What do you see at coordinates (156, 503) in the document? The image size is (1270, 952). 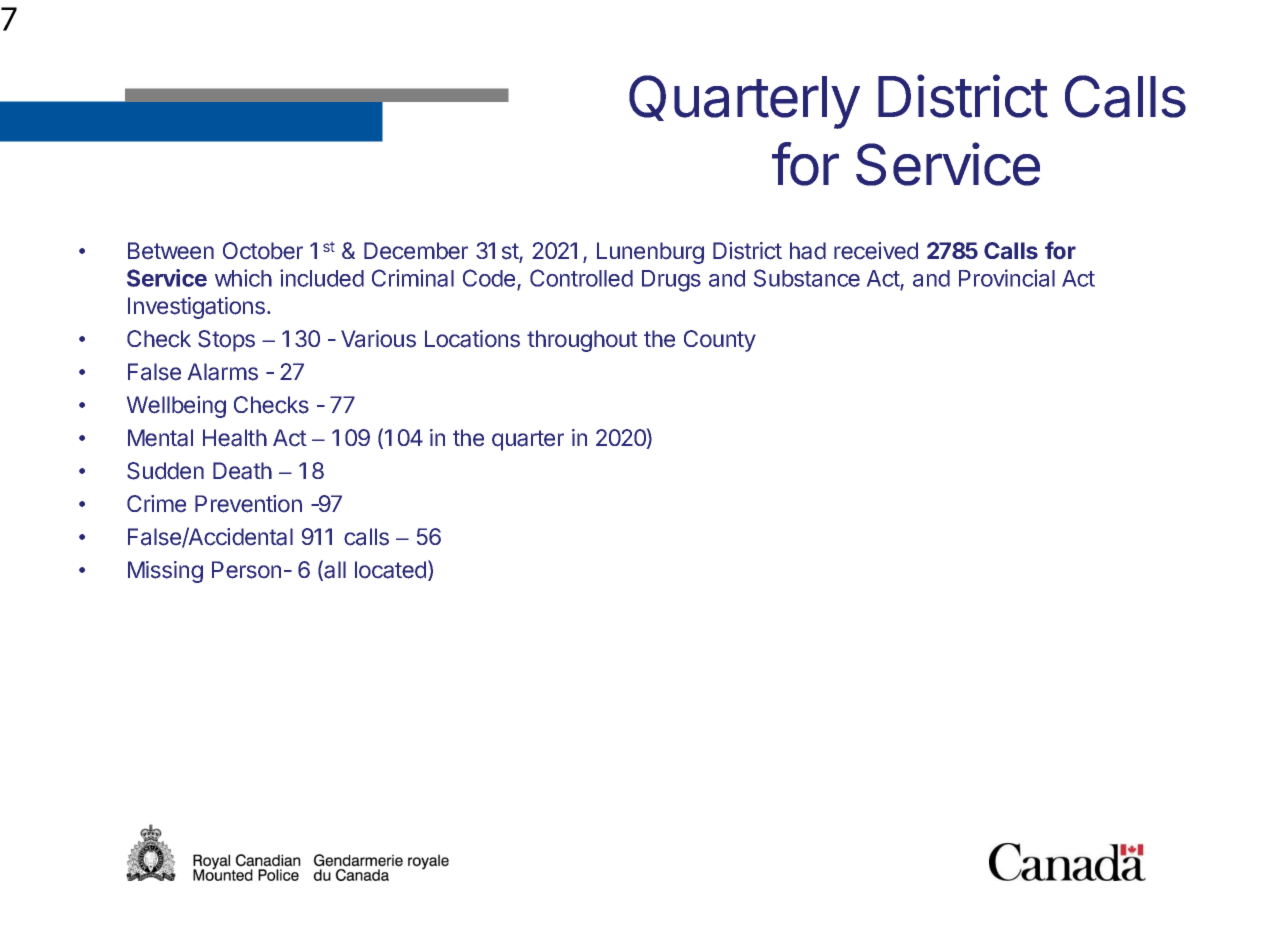 I see `Crime` at bounding box center [156, 503].
